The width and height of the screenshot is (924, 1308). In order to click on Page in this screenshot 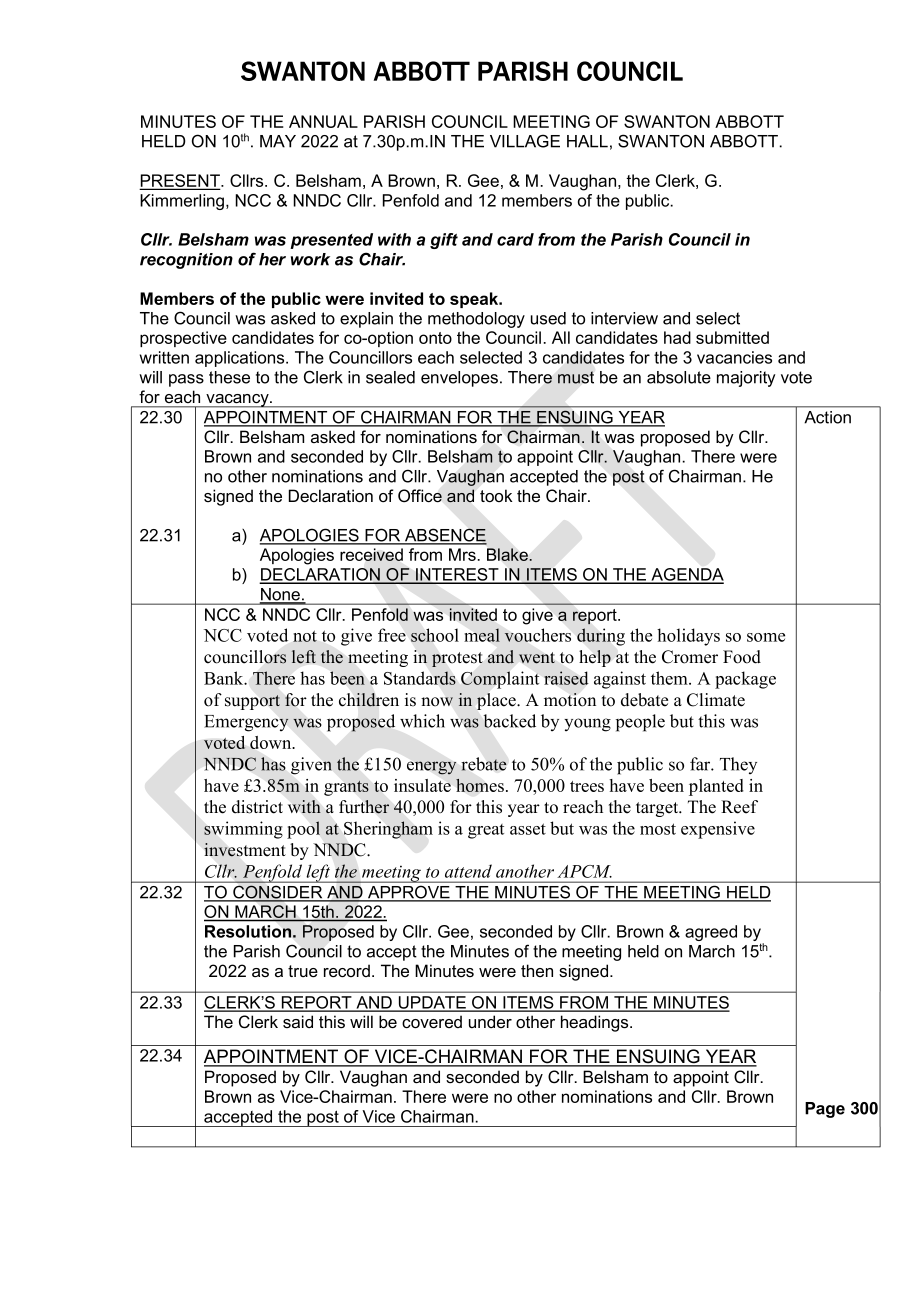, I will do `click(825, 1110)`.
